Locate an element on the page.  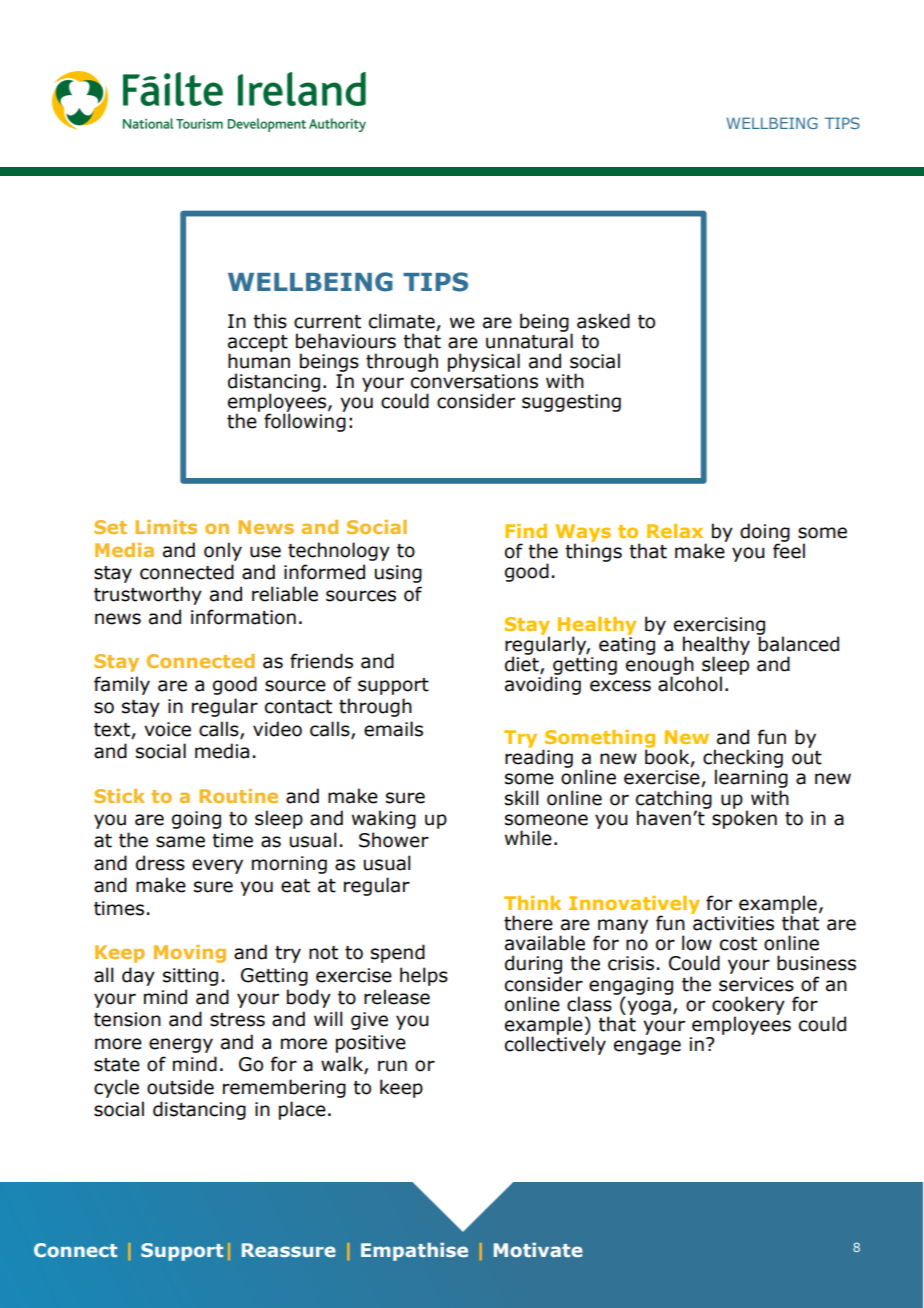
Moving is located at coordinates (190, 954).
